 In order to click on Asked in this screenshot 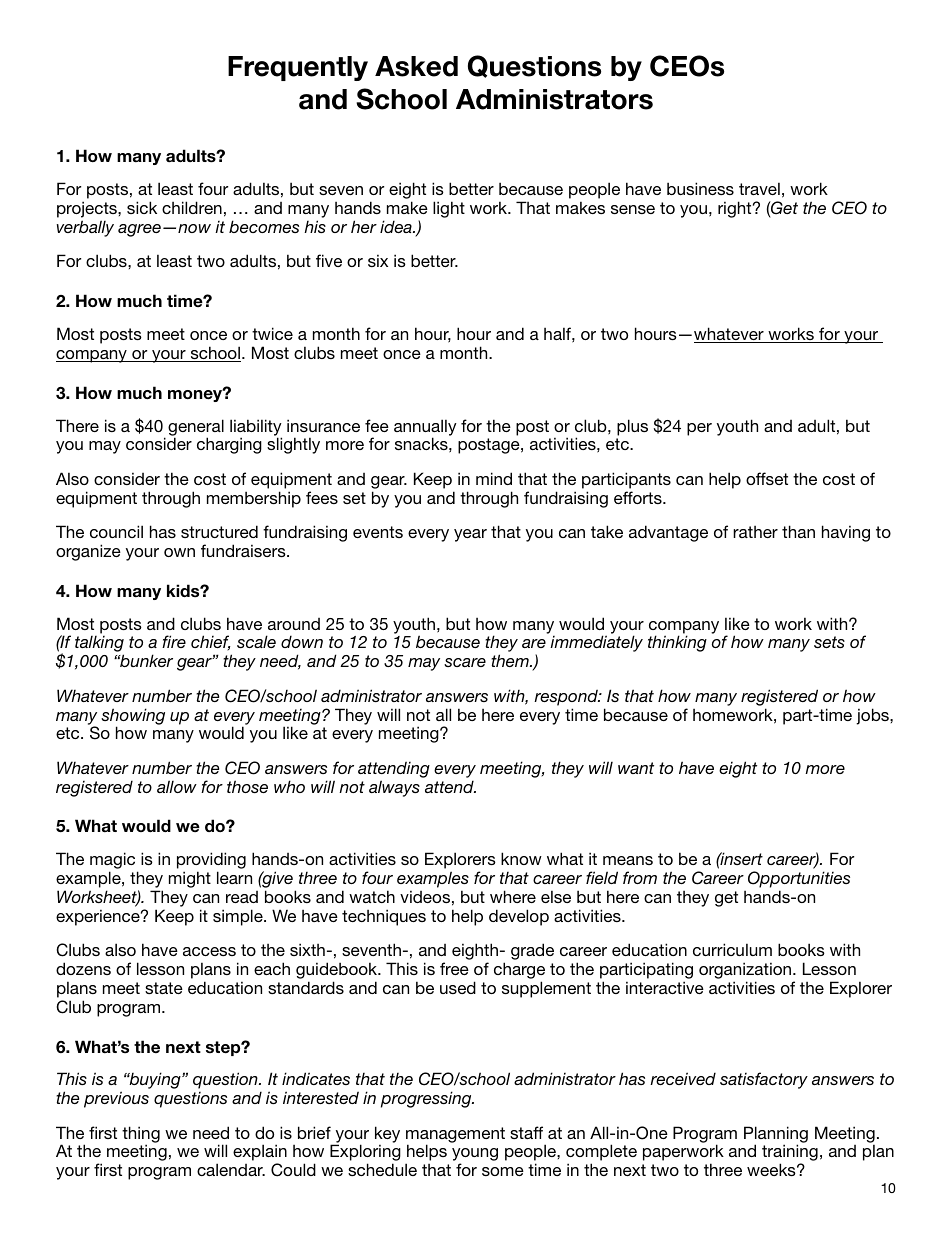, I will do `click(416, 66)`.
